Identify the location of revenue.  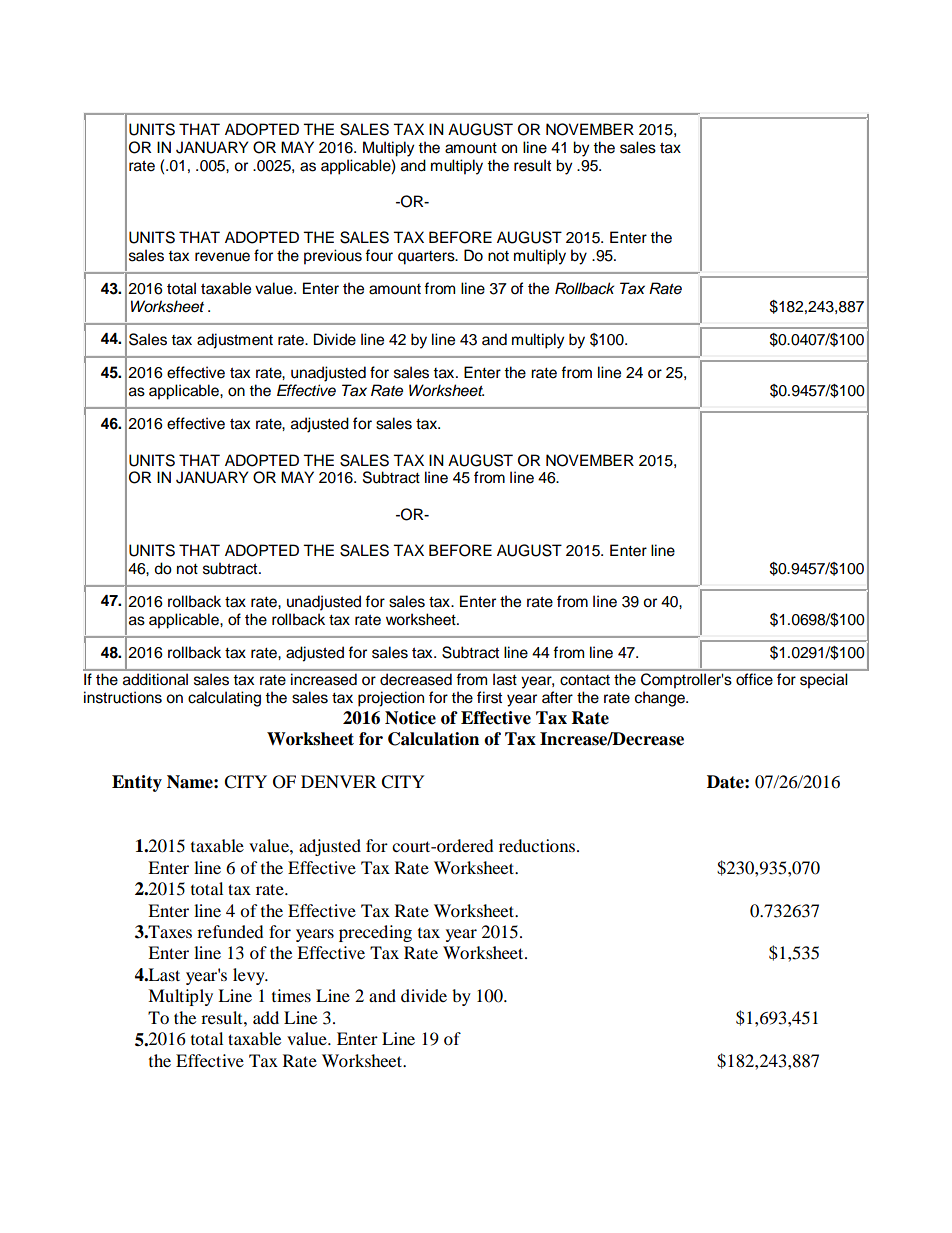
(222, 257).
